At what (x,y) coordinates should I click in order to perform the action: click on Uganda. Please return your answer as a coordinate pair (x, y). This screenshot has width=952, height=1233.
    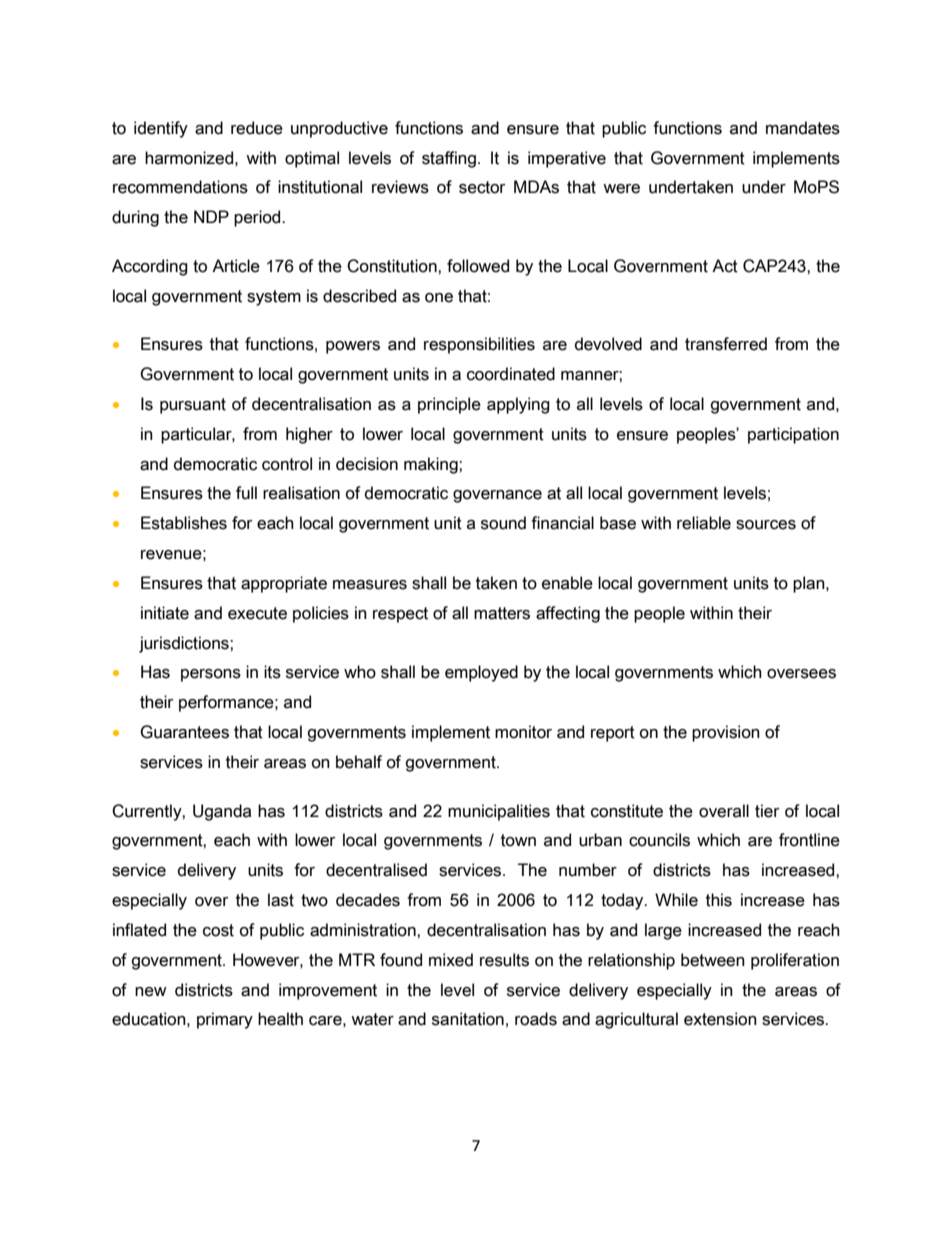
    Looking at the image, I should click on (222, 812).
